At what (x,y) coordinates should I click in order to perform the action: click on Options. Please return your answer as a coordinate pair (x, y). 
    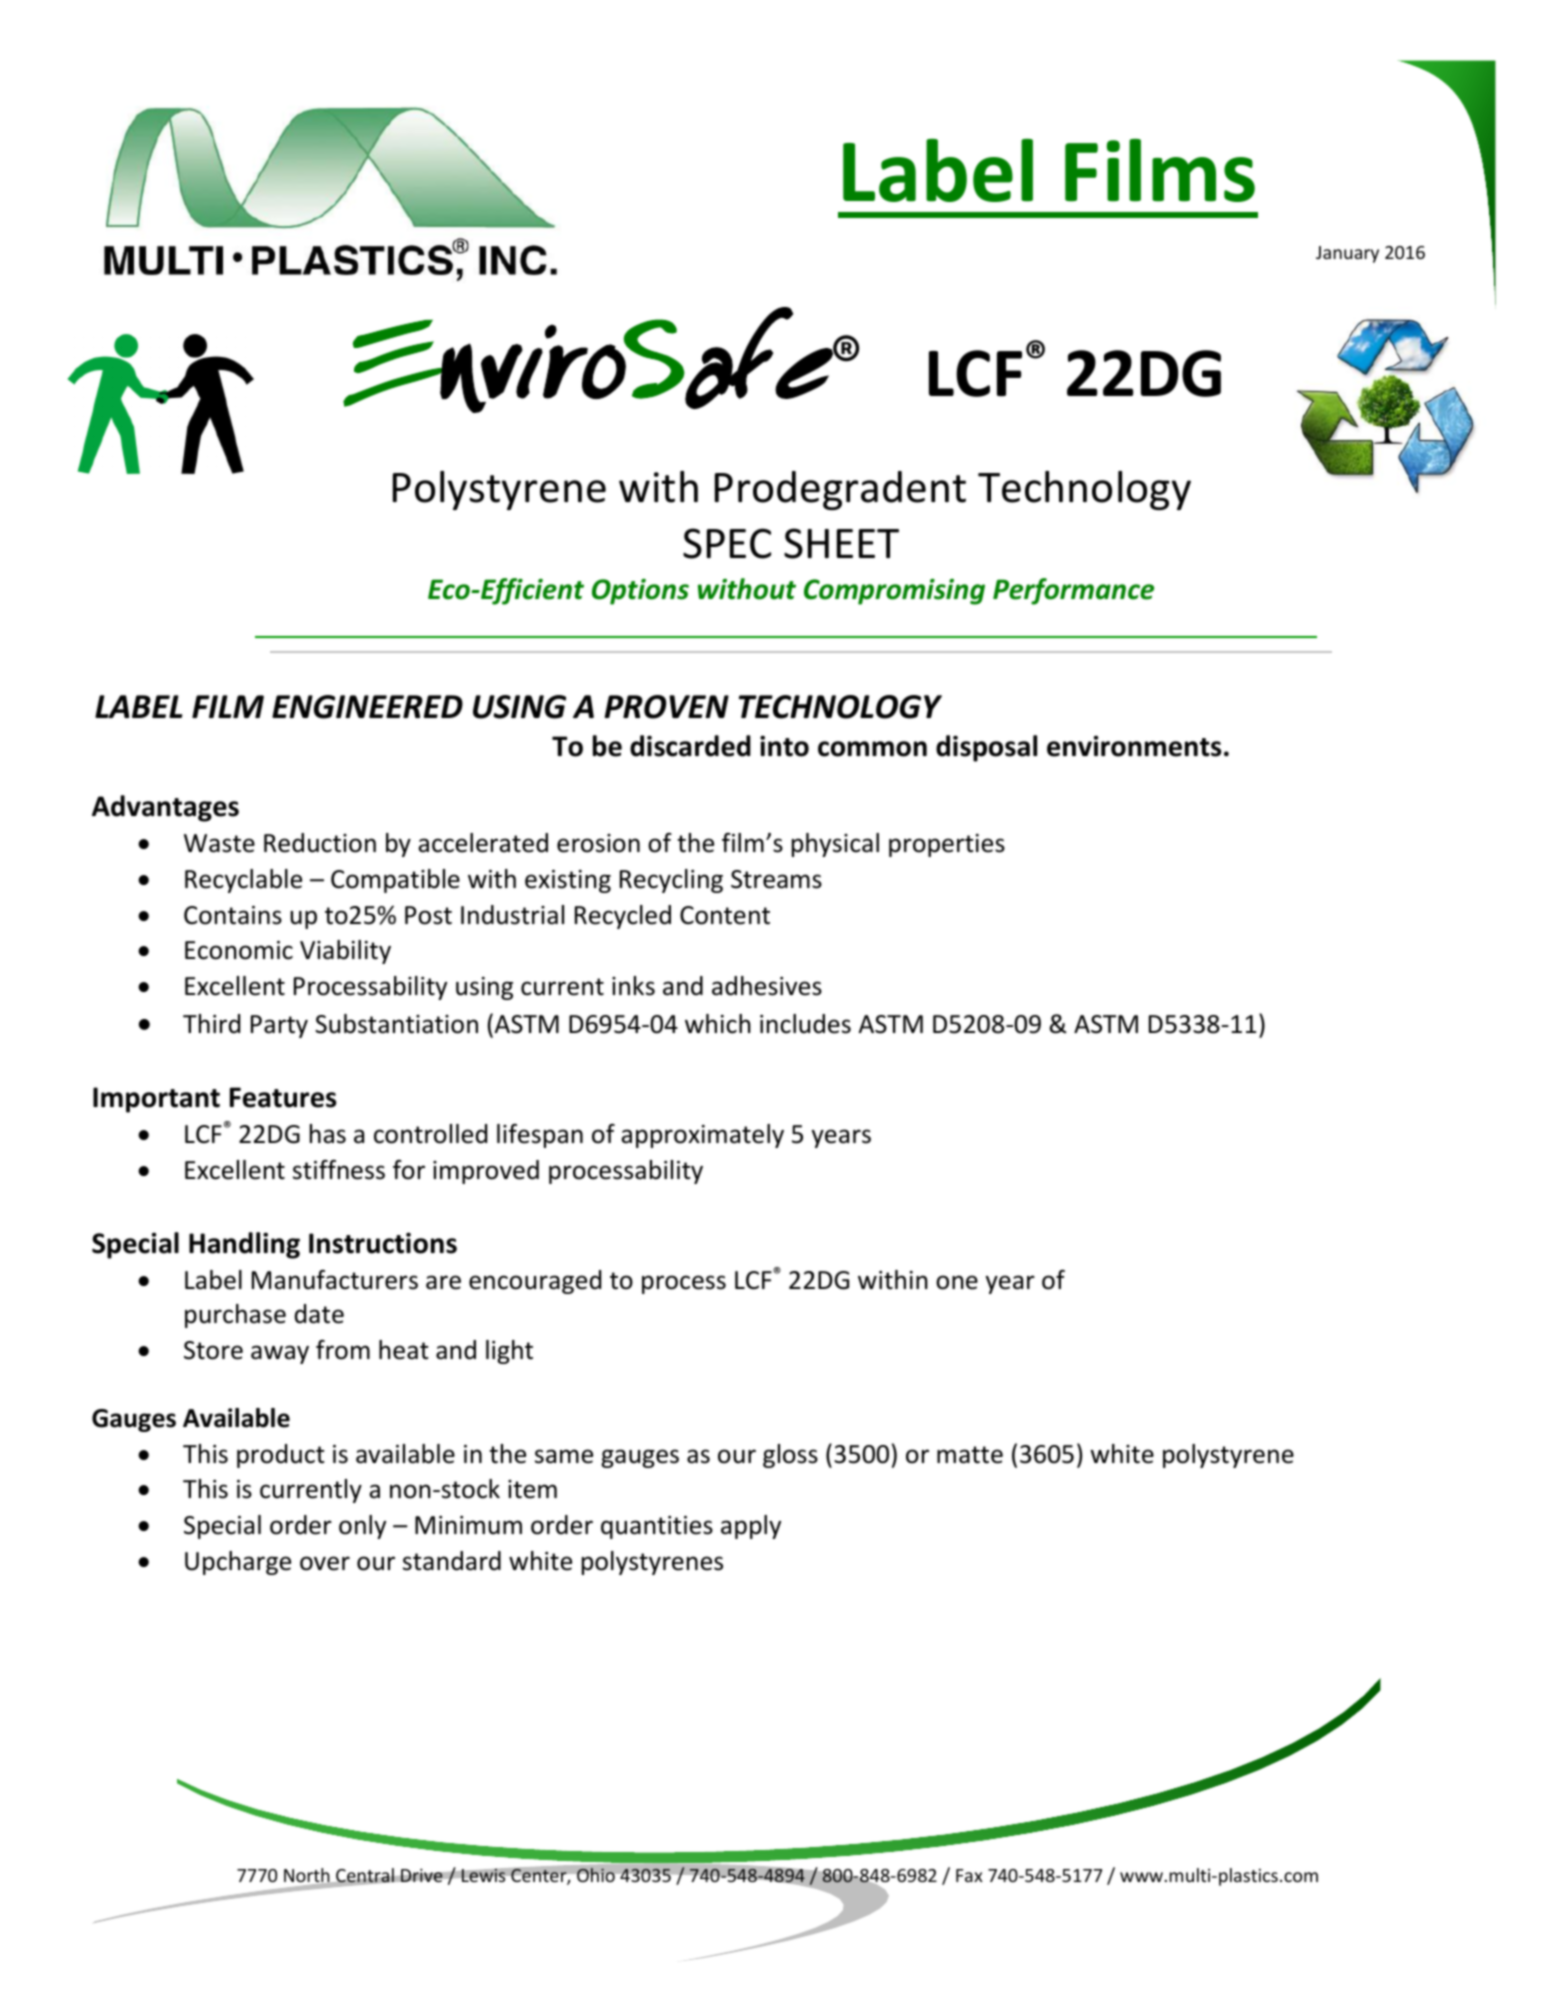
    Looking at the image, I should click on (640, 592).
